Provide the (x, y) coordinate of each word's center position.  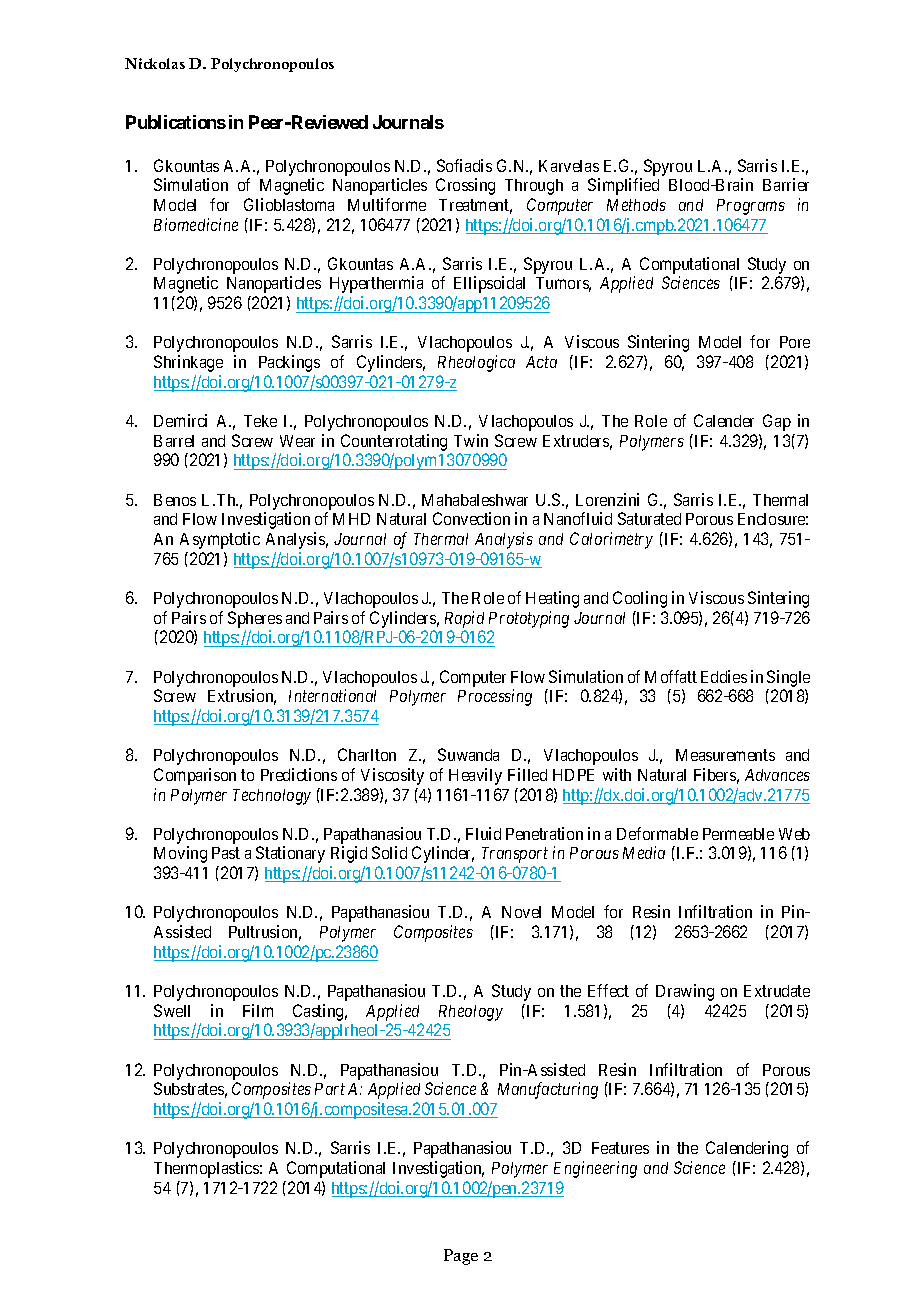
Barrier (786, 184)
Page (461, 1257)
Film (258, 1010)
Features (620, 1148)
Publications (176, 122)
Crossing (465, 186)
